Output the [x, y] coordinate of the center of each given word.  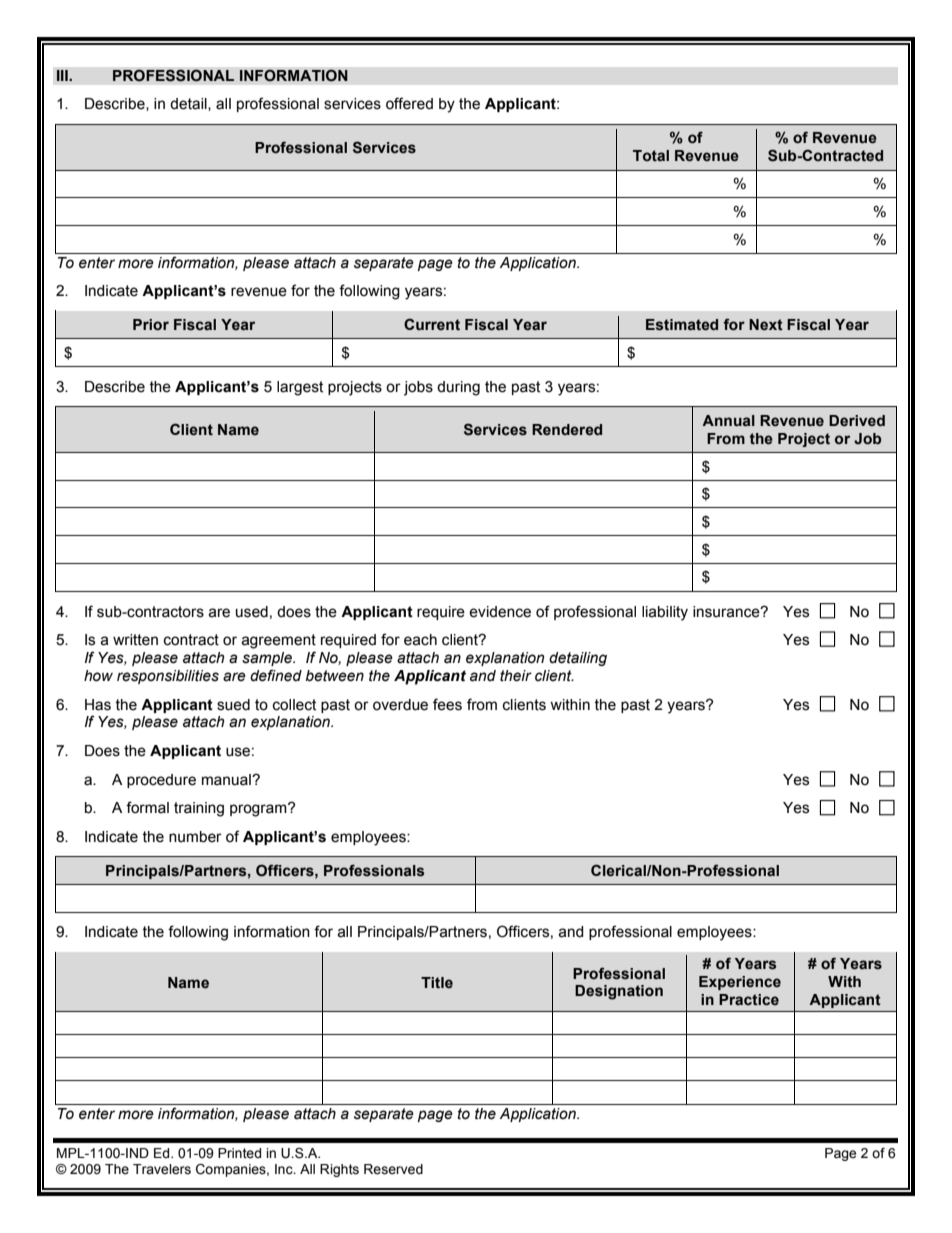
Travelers [162, 1169]
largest [300, 388]
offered [409, 103]
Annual [728, 421]
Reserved [393, 1169]
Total [651, 155]
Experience [740, 983]
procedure [161, 781]
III [63, 75]
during [458, 388]
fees [447, 704]
